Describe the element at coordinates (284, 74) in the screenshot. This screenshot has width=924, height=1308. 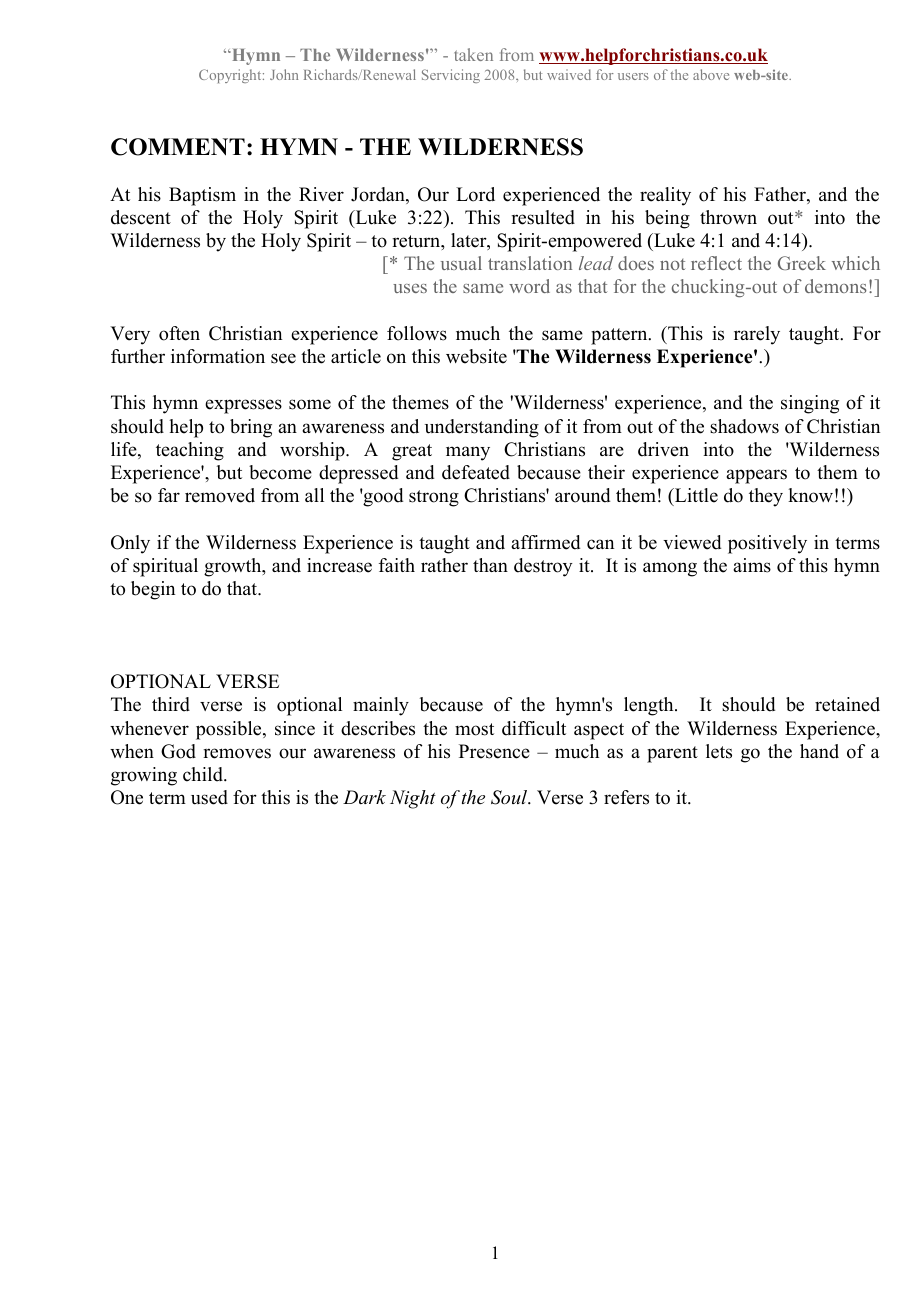
I see `John` at that location.
